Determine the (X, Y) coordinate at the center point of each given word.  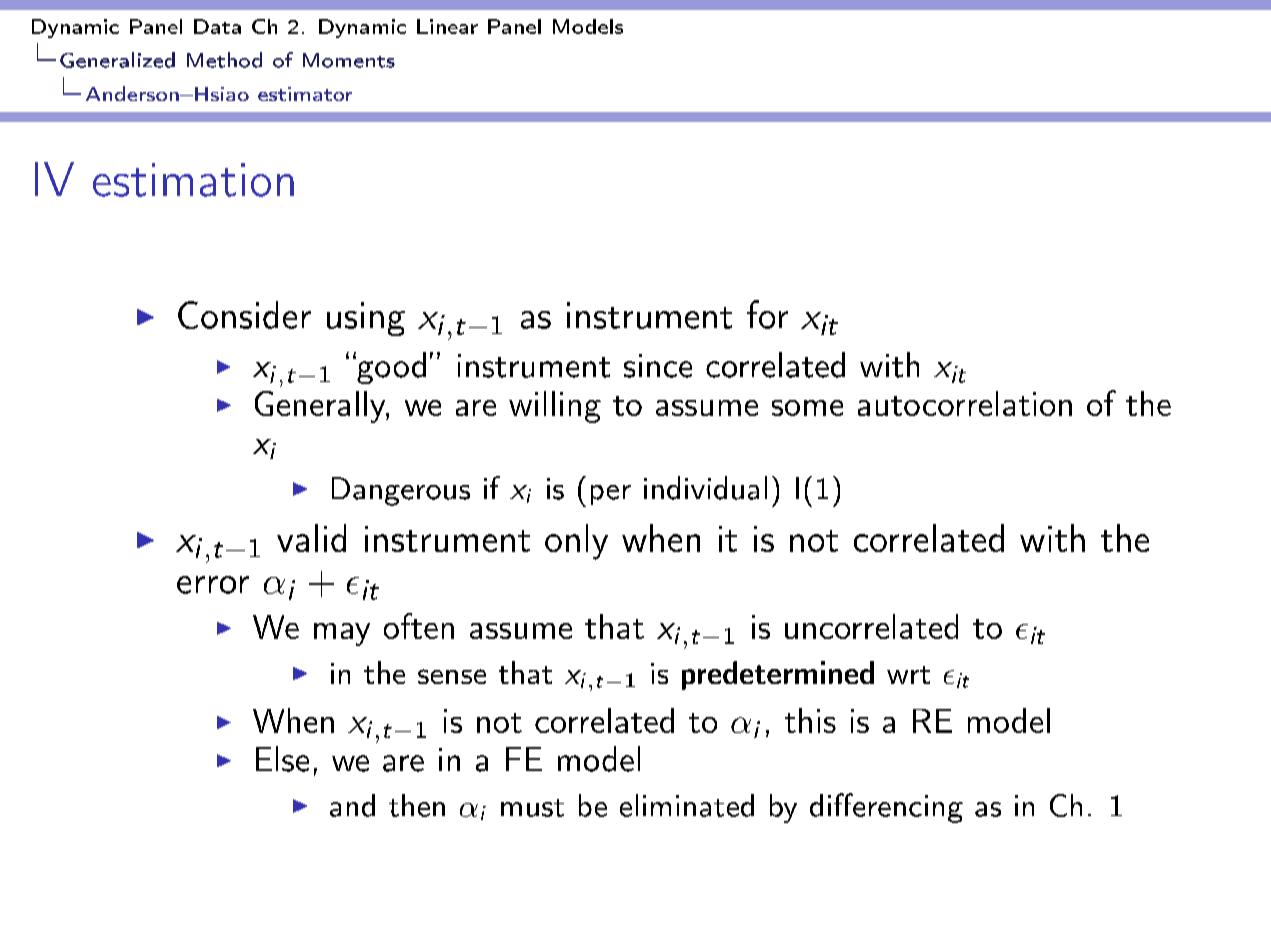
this (810, 720)
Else (282, 759)
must (532, 808)
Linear (447, 26)
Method (224, 60)
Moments (349, 60)
